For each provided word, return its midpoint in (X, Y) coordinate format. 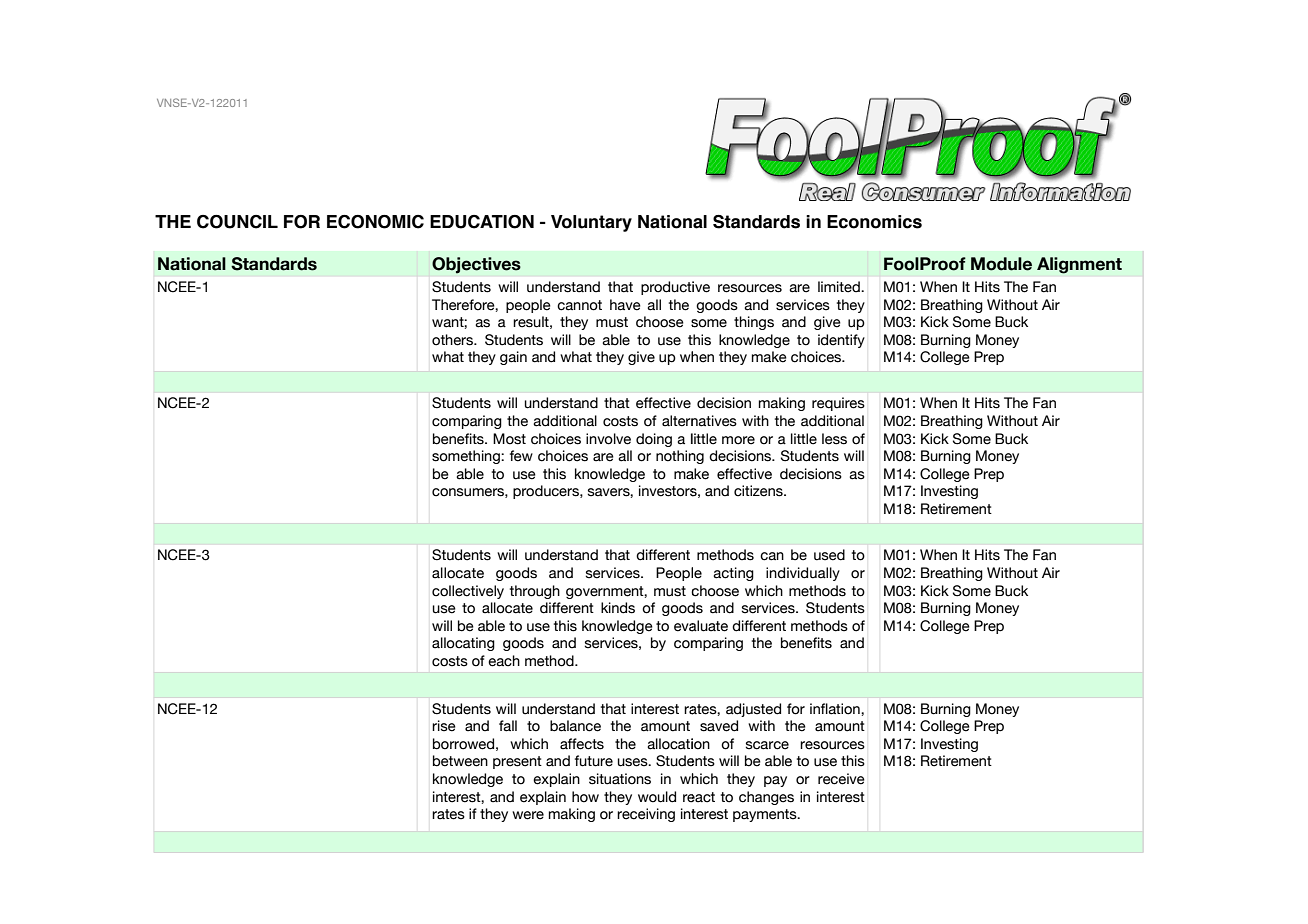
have (625, 305)
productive (675, 288)
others (453, 340)
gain (513, 358)
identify (841, 341)
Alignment (1079, 265)
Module (1001, 264)
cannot (579, 305)
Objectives (476, 265)
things (754, 323)
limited (840, 287)
